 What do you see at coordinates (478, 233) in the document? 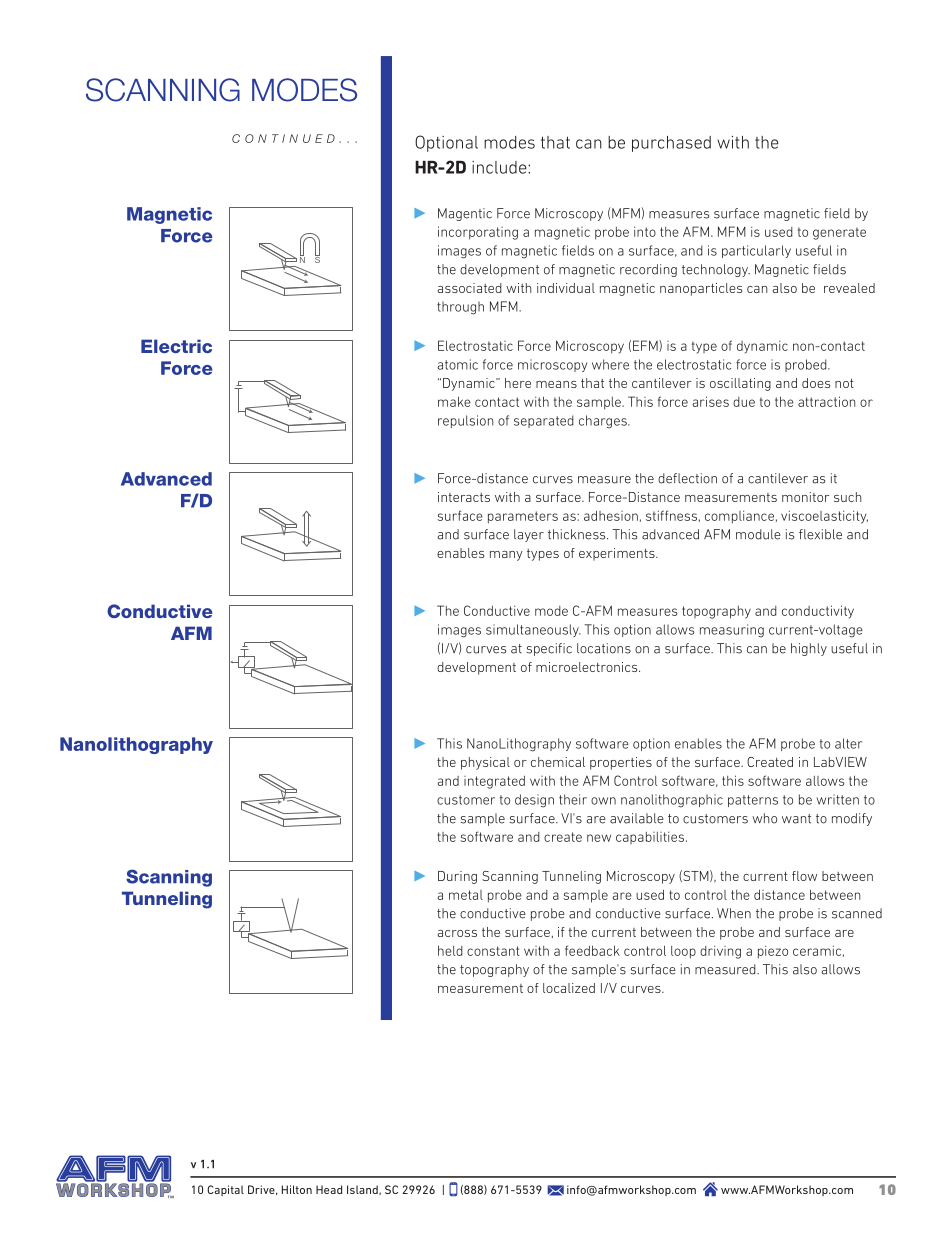
I see `incorporating` at bounding box center [478, 233].
